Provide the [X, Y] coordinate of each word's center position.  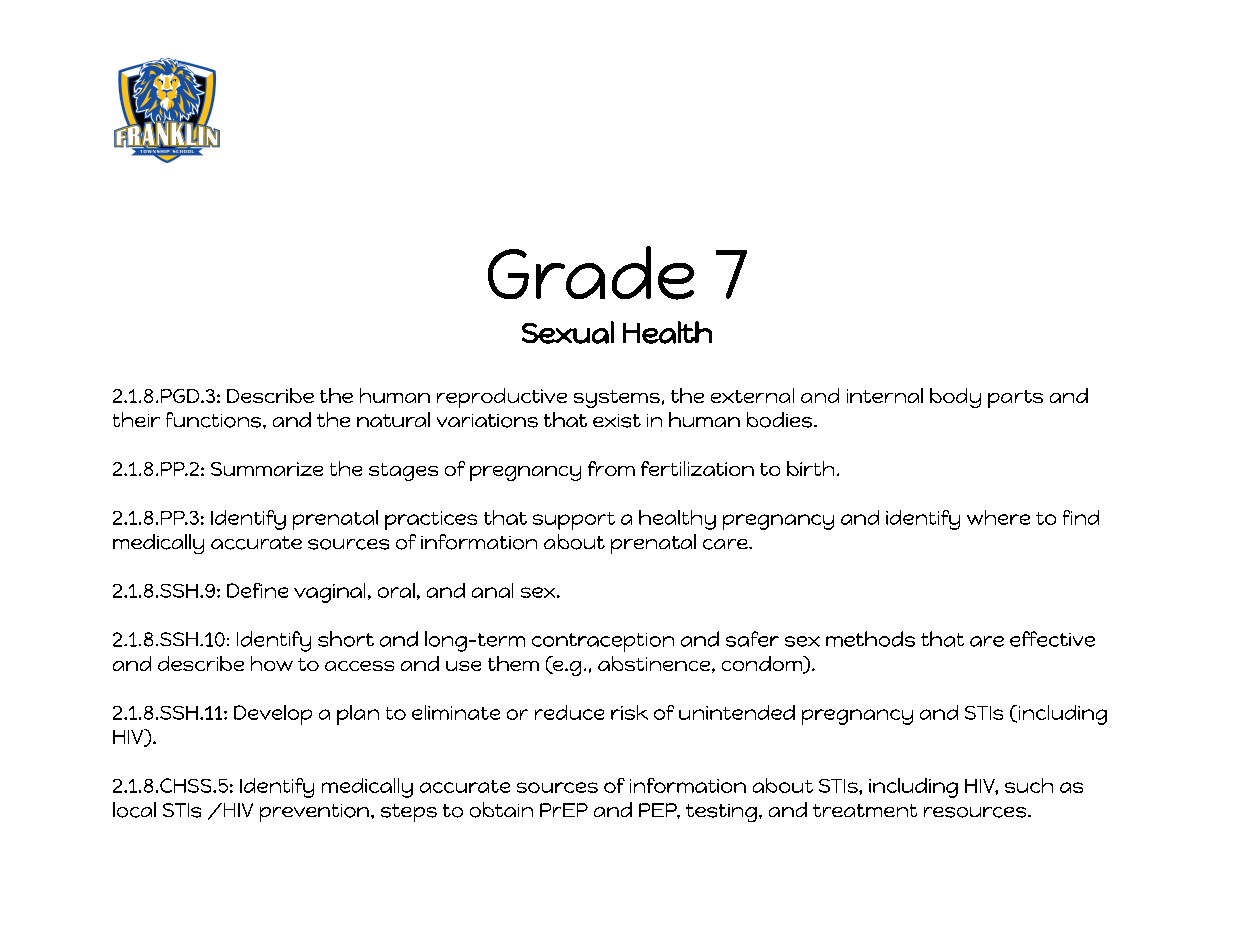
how [272, 663]
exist [617, 421]
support [574, 521]
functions [213, 420]
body [955, 398]
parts [1015, 399]
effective [1052, 639]
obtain [501, 810]
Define [257, 590]
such [1029, 785]
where [998, 517]
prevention [314, 813]
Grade [591, 273]
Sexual [568, 332]
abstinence [655, 664]
